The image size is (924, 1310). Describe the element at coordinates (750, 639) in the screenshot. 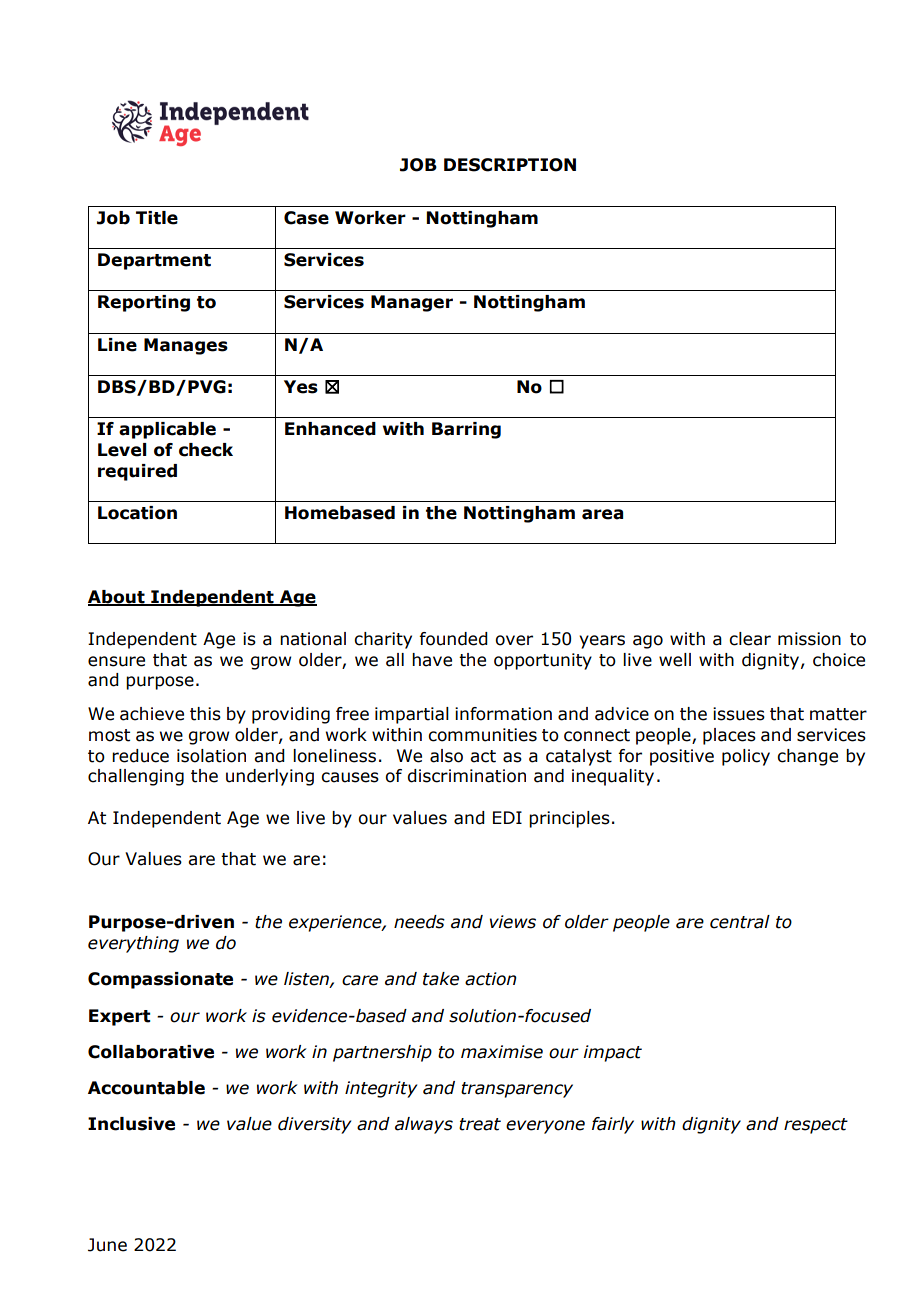

I see `clear` at that location.
